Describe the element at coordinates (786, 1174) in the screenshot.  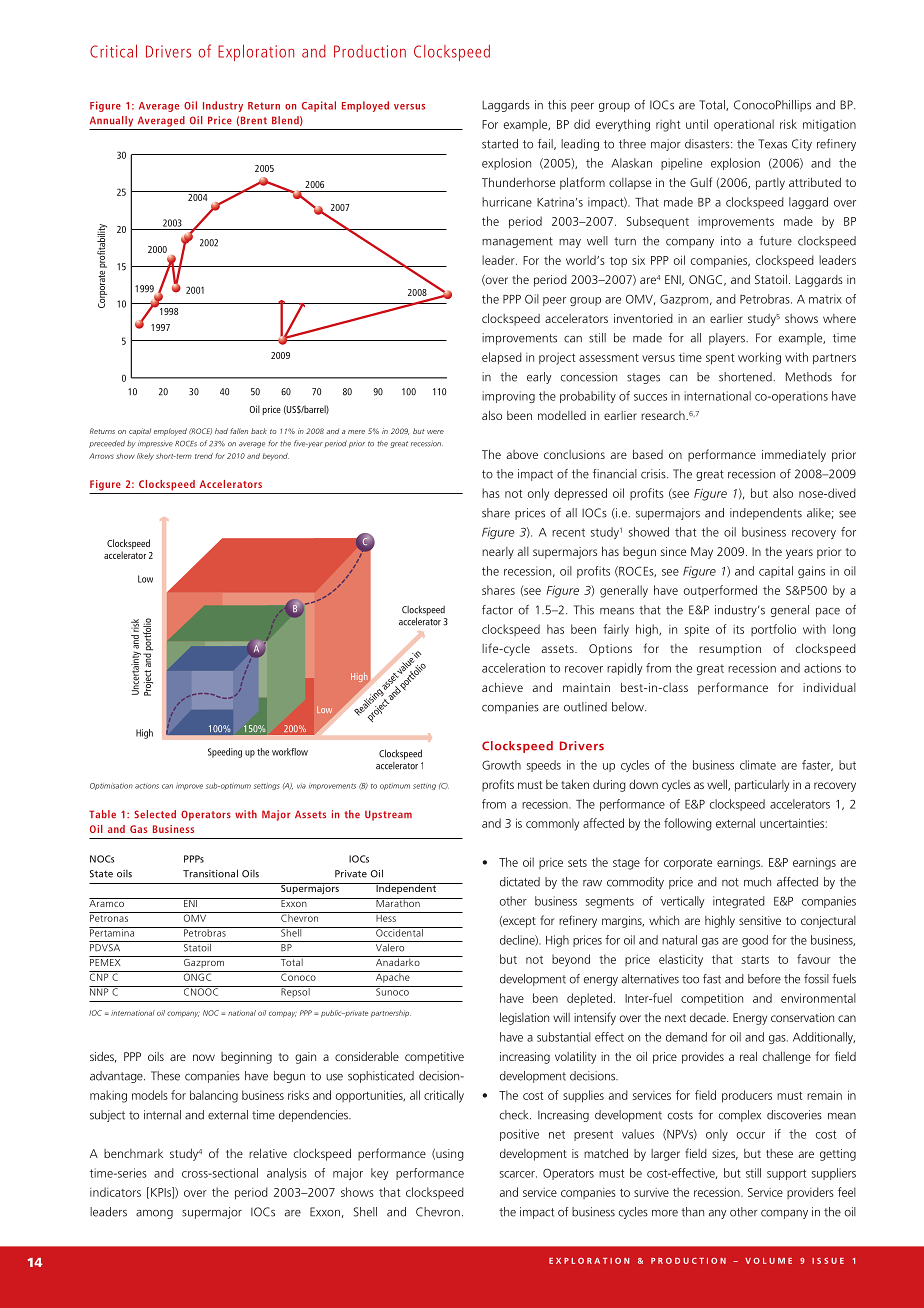
I see `support` at that location.
